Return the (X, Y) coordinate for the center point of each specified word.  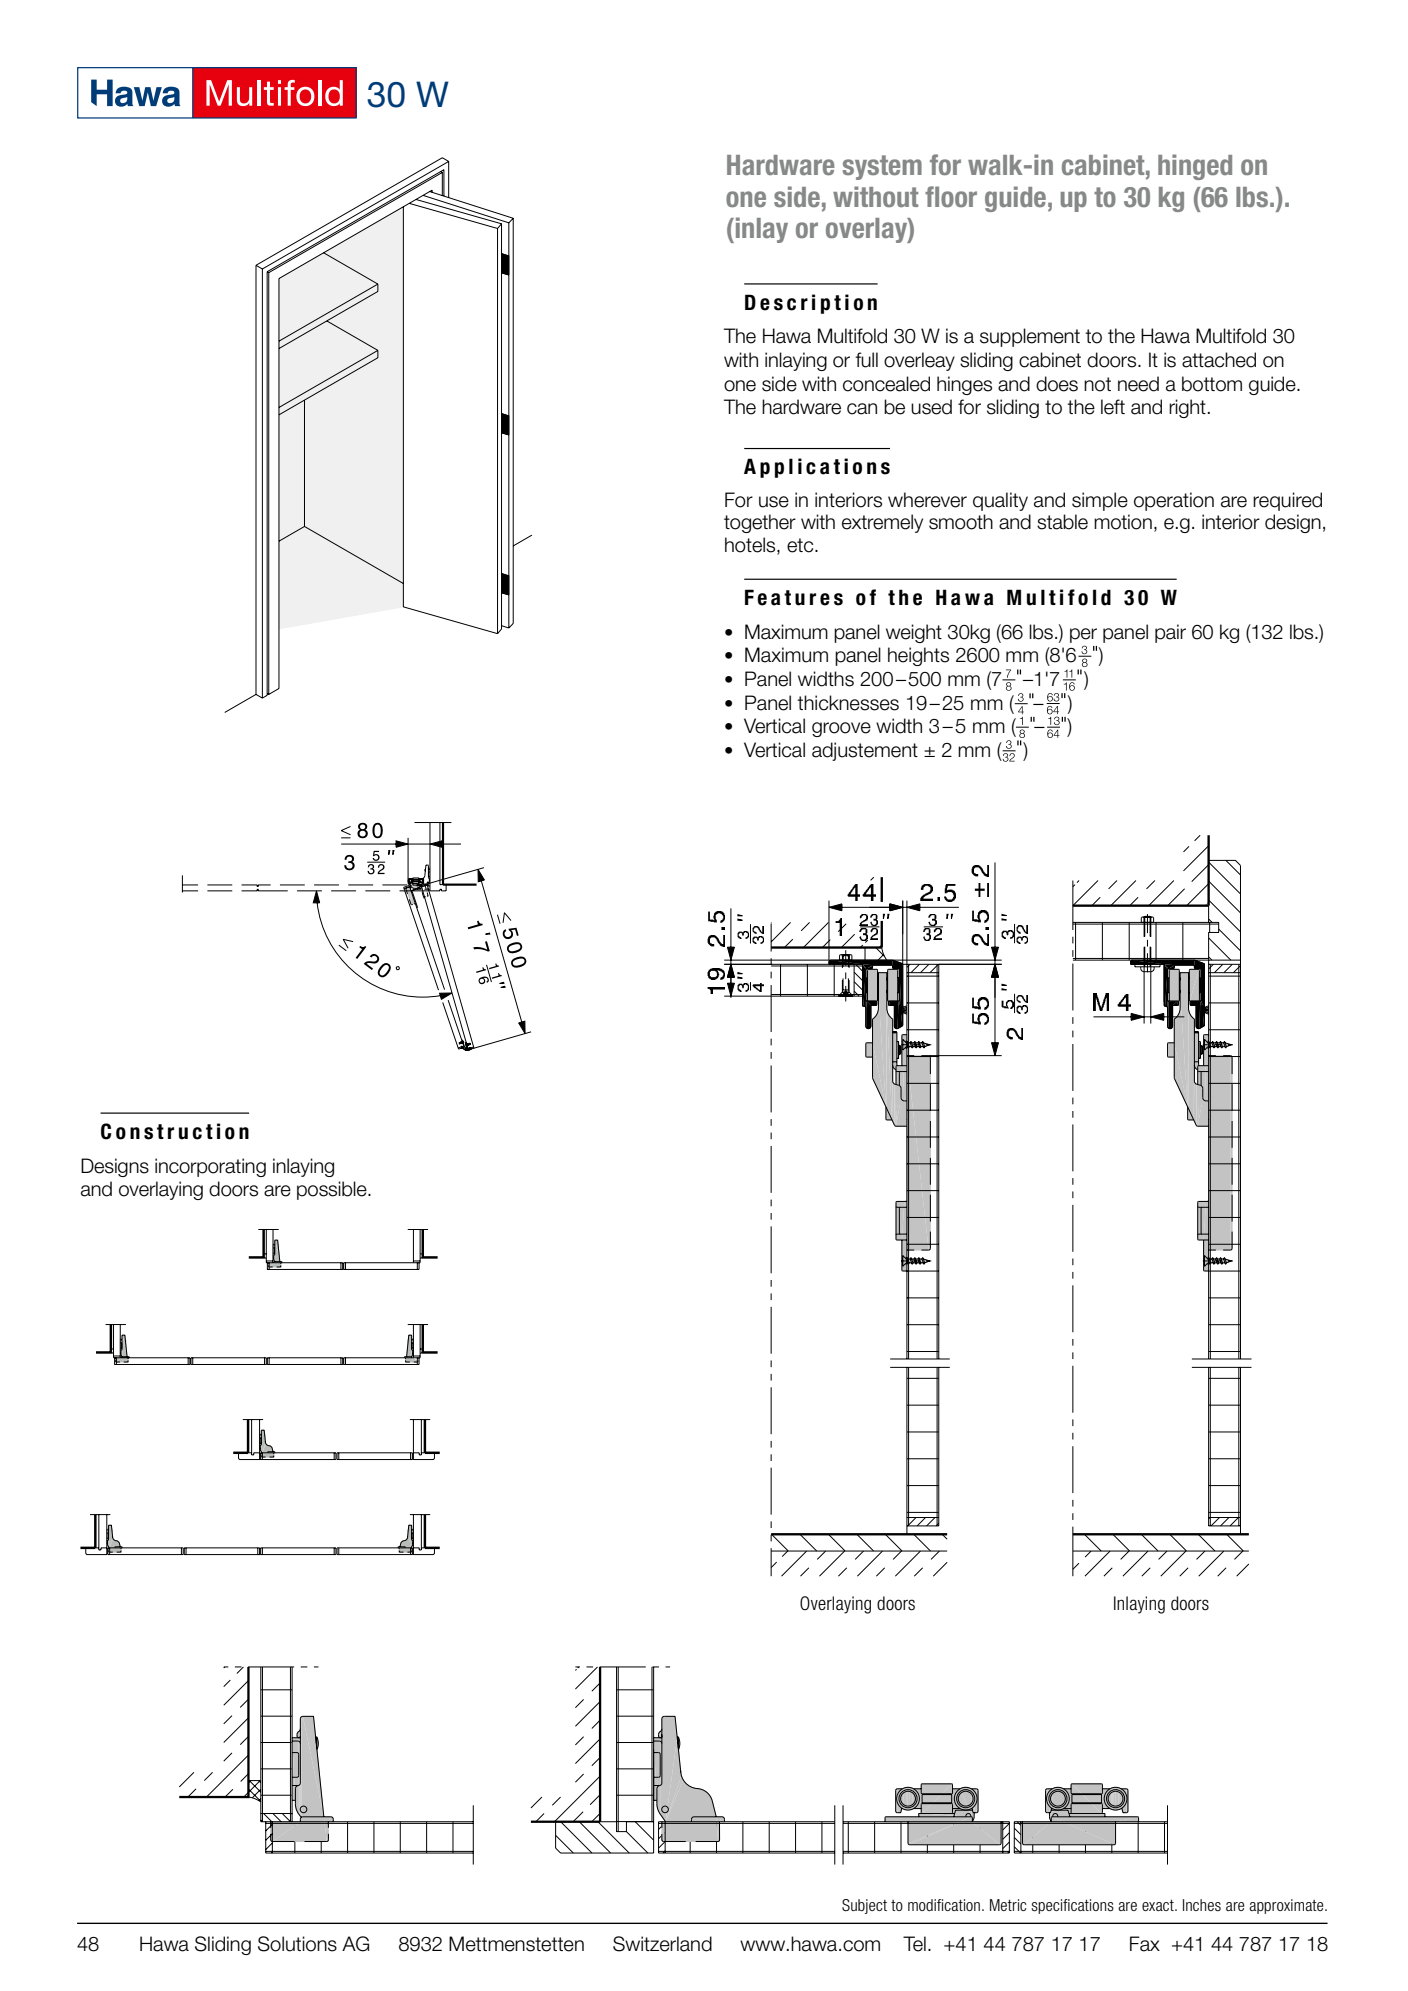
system (882, 167)
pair (1170, 633)
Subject (864, 1906)
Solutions (297, 1944)
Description (811, 304)
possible (333, 1190)
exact (1159, 1905)
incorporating (210, 1167)
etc (801, 545)
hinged (1195, 167)
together (760, 523)
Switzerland (662, 1944)
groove (841, 729)
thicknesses (848, 703)
